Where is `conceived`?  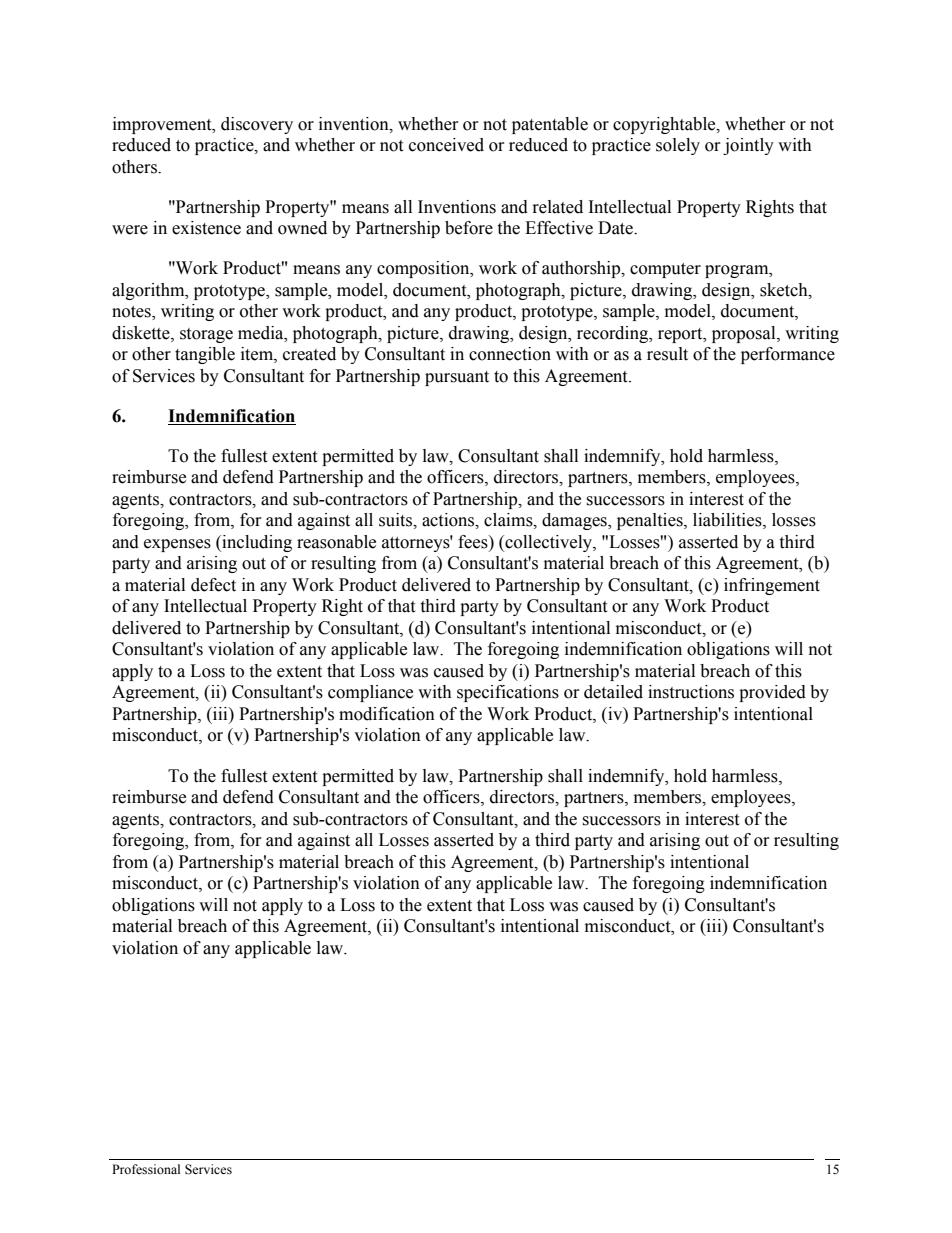
conceived is located at coordinates (446, 145).
